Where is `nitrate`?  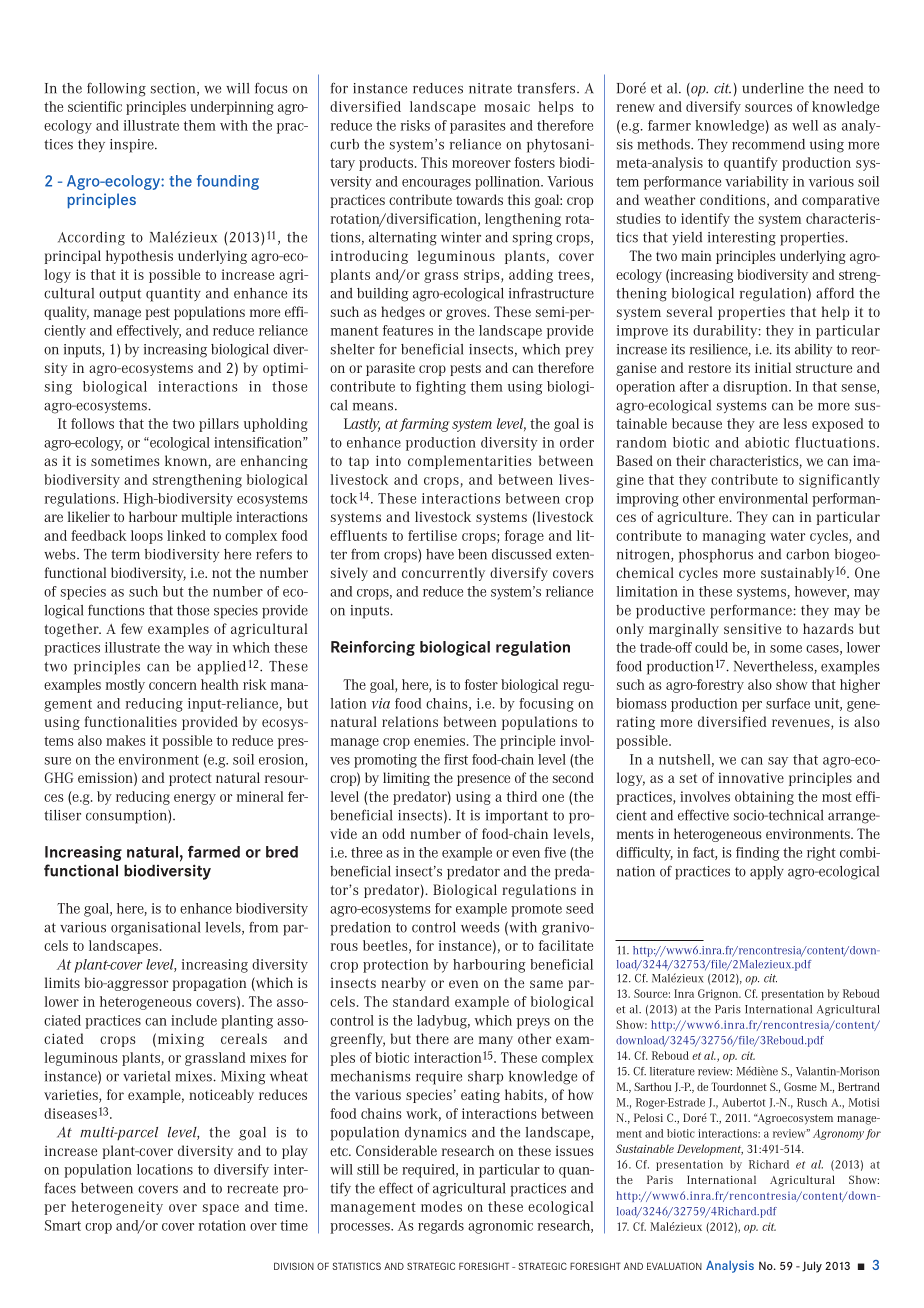 nitrate is located at coordinates (490, 88).
